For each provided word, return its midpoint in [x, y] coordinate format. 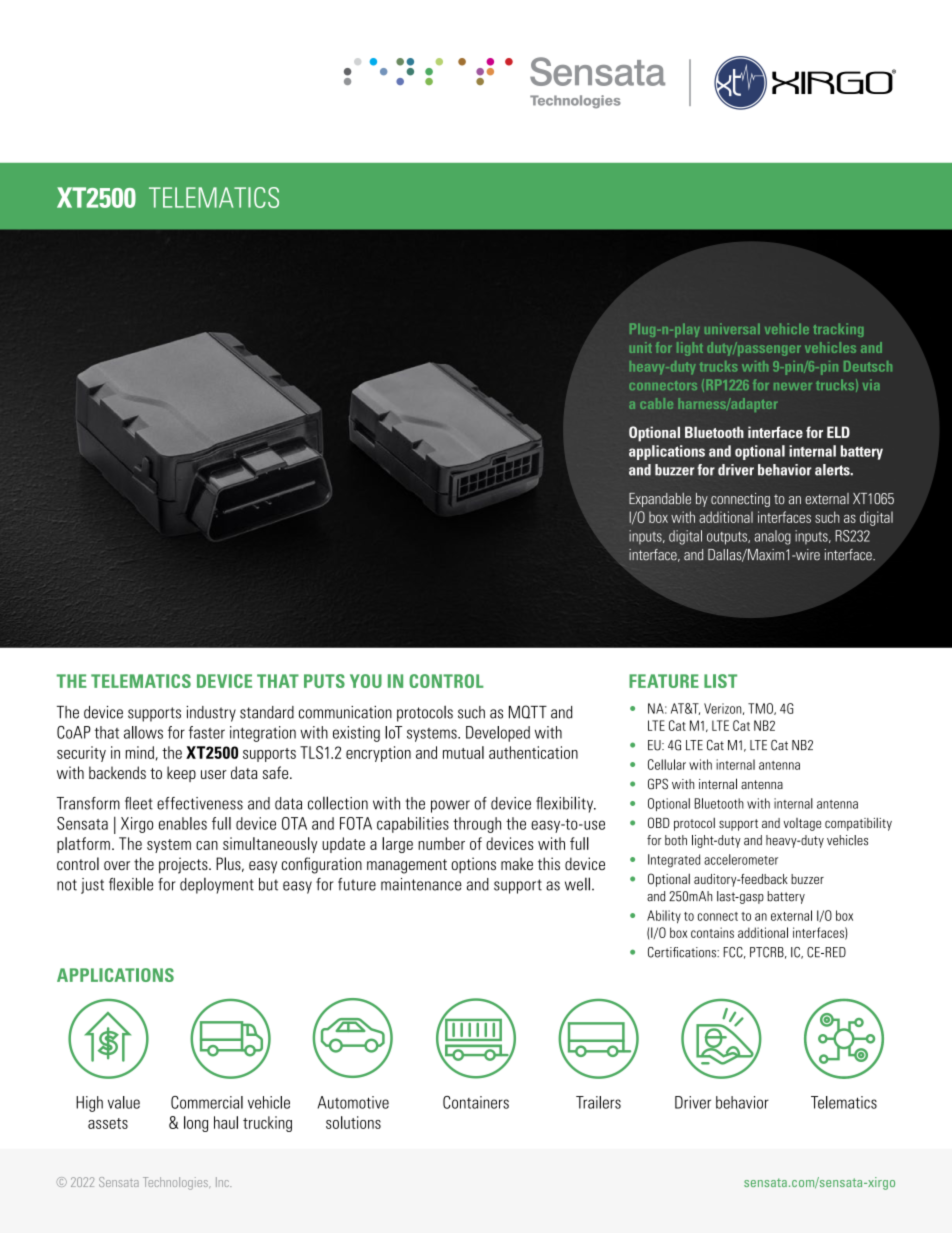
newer [793, 386]
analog [772, 537]
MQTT [528, 712]
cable [656, 403]
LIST [720, 681]
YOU [366, 681]
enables [183, 823]
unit [641, 347]
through [477, 825]
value [124, 1102]
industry [211, 714]
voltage [802, 824]
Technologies [176, 1183]
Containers [476, 1102]
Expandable [660, 500]
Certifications [683, 952]
